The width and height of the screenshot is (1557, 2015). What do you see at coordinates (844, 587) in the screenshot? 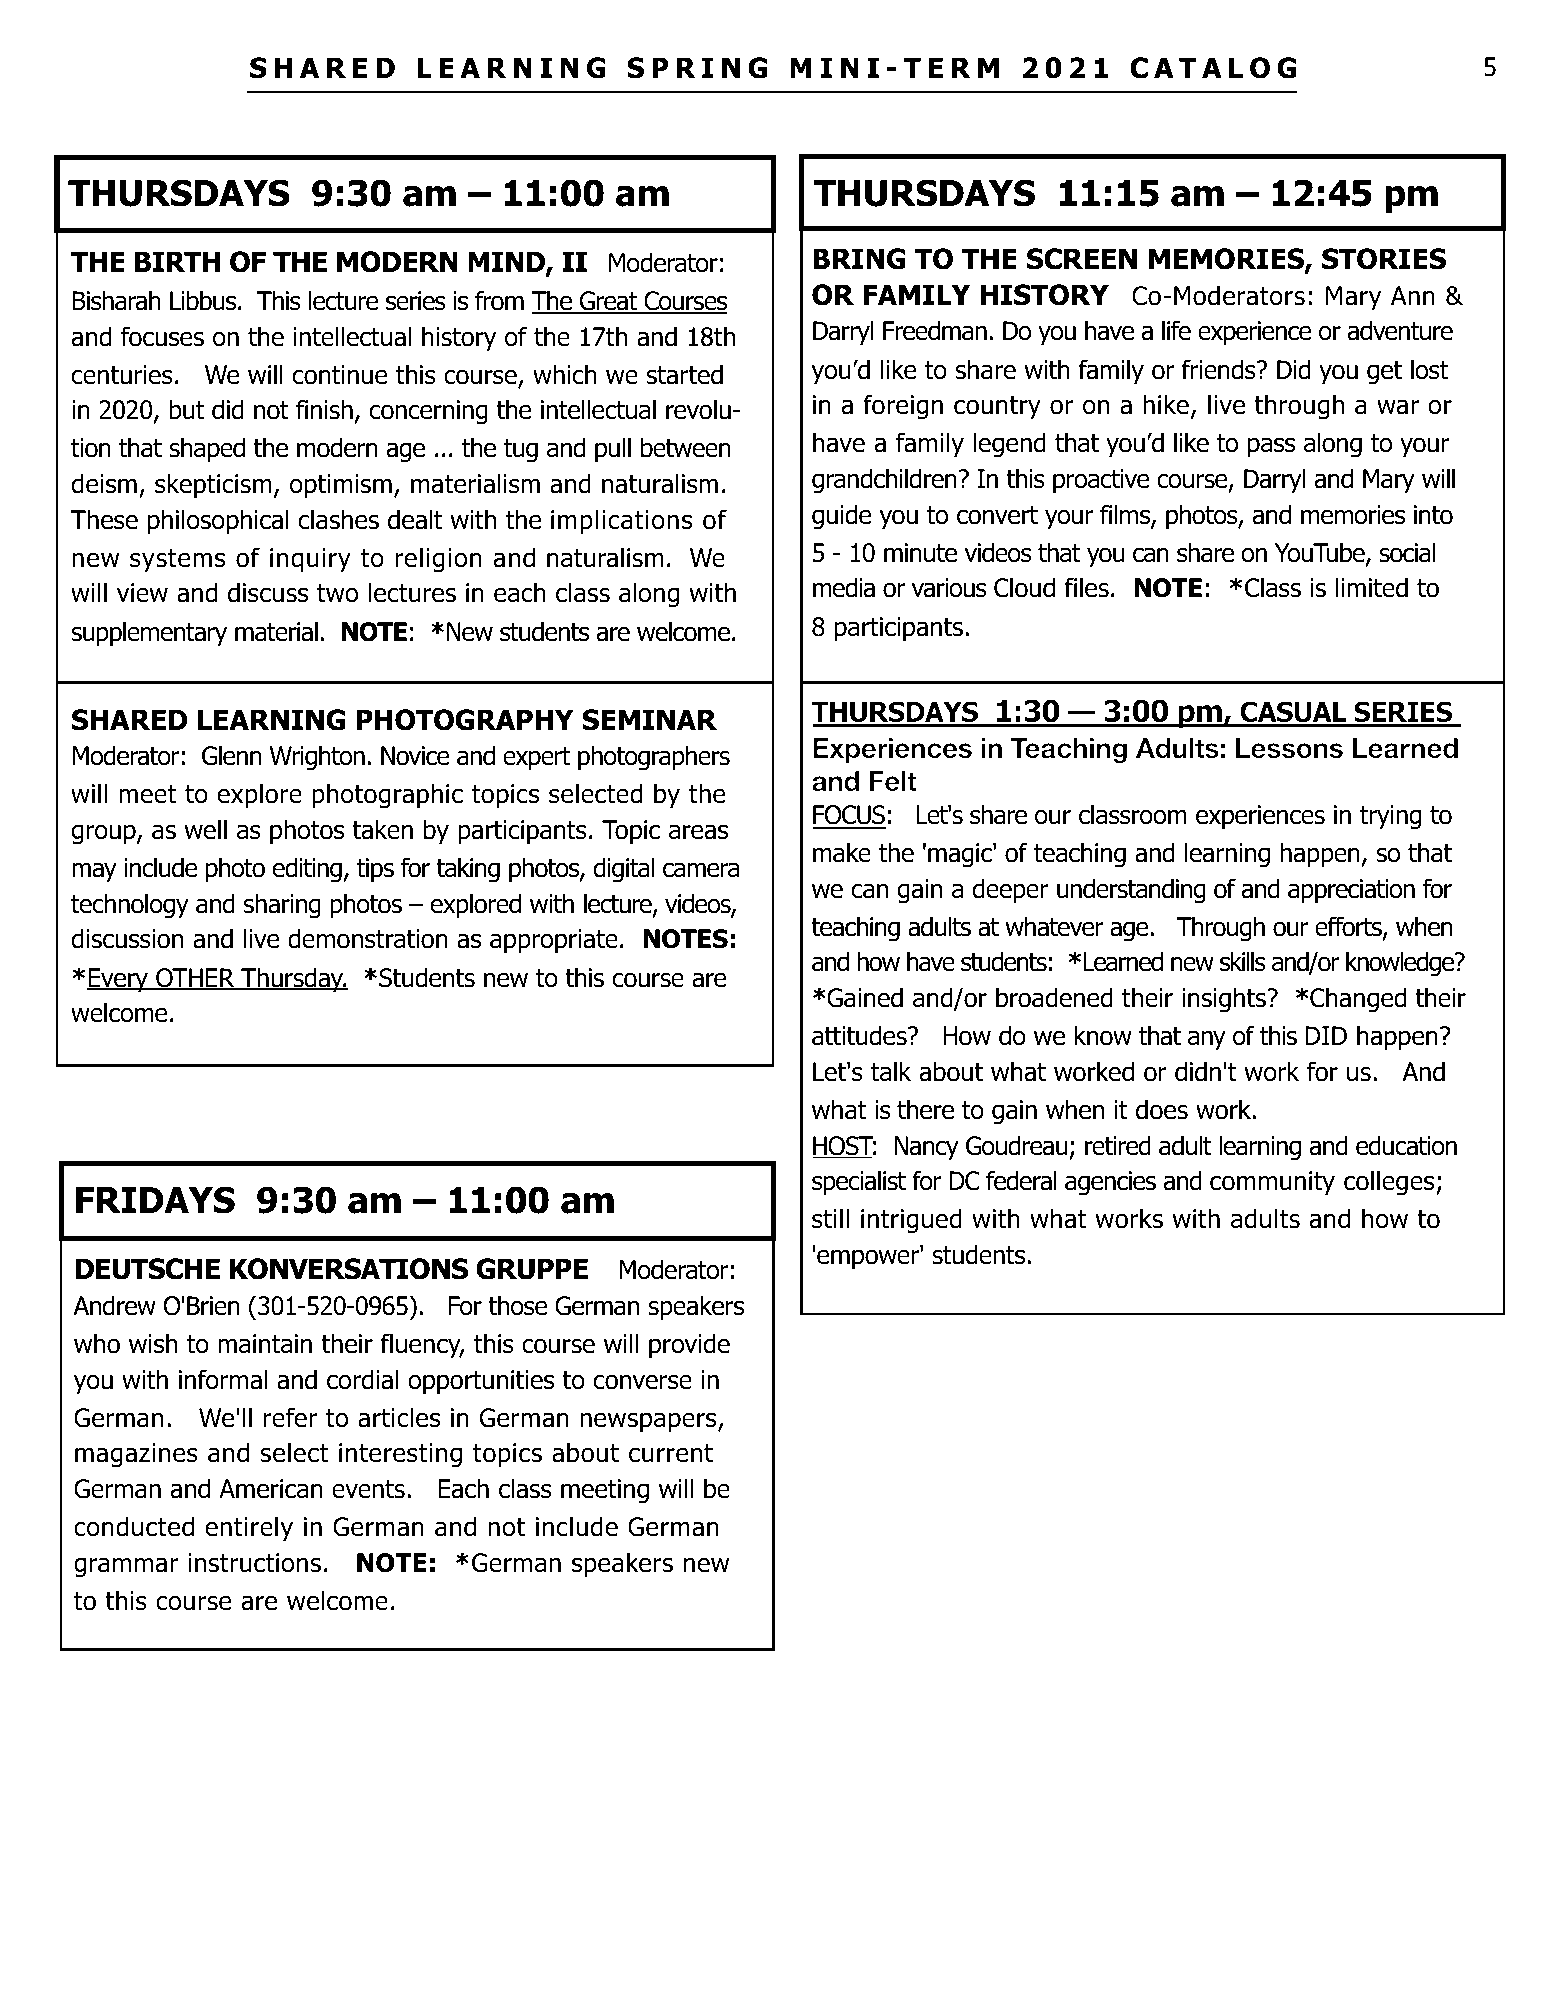
I see `media` at bounding box center [844, 587].
